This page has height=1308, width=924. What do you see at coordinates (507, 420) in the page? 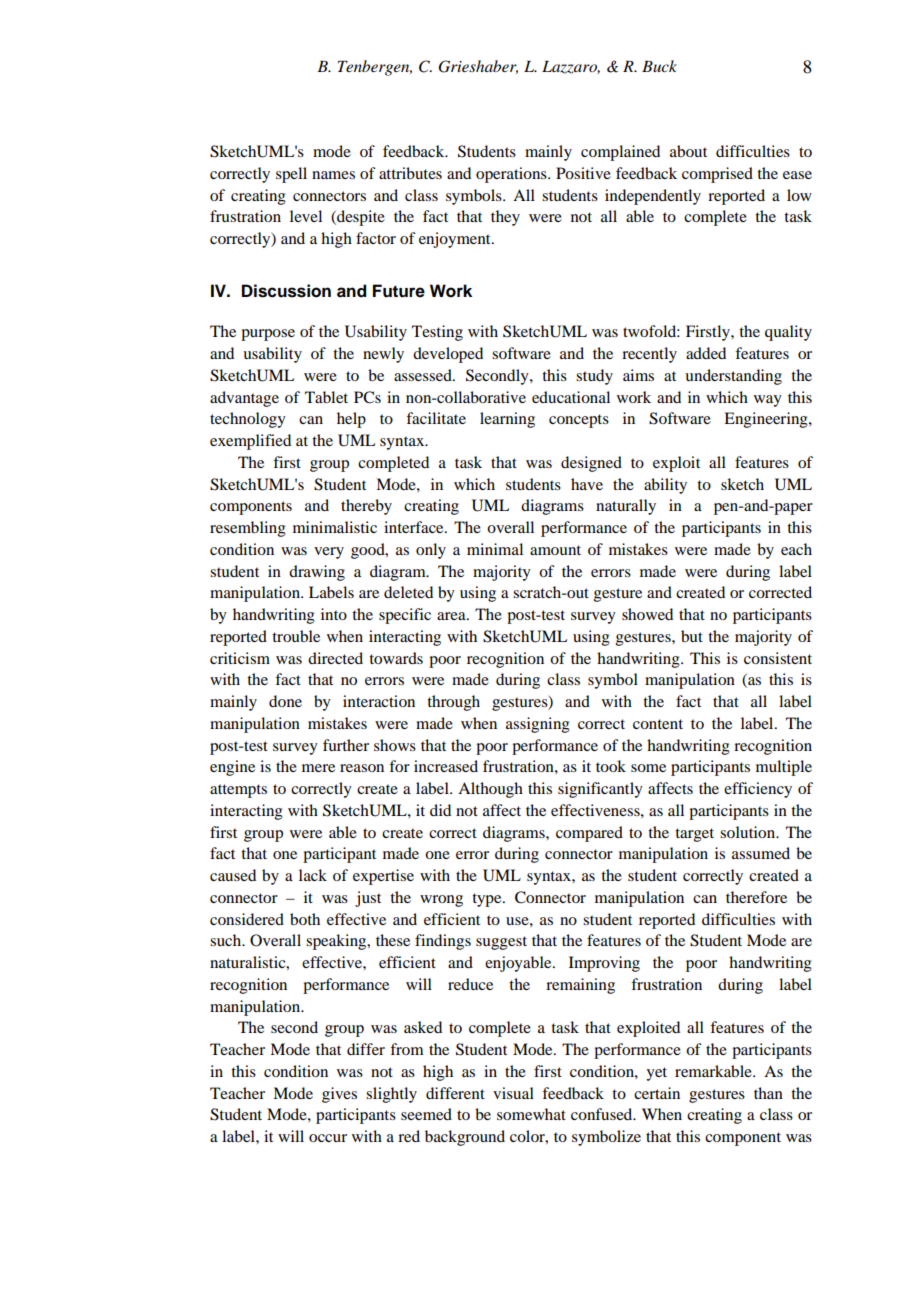
I see `learning` at bounding box center [507, 420].
